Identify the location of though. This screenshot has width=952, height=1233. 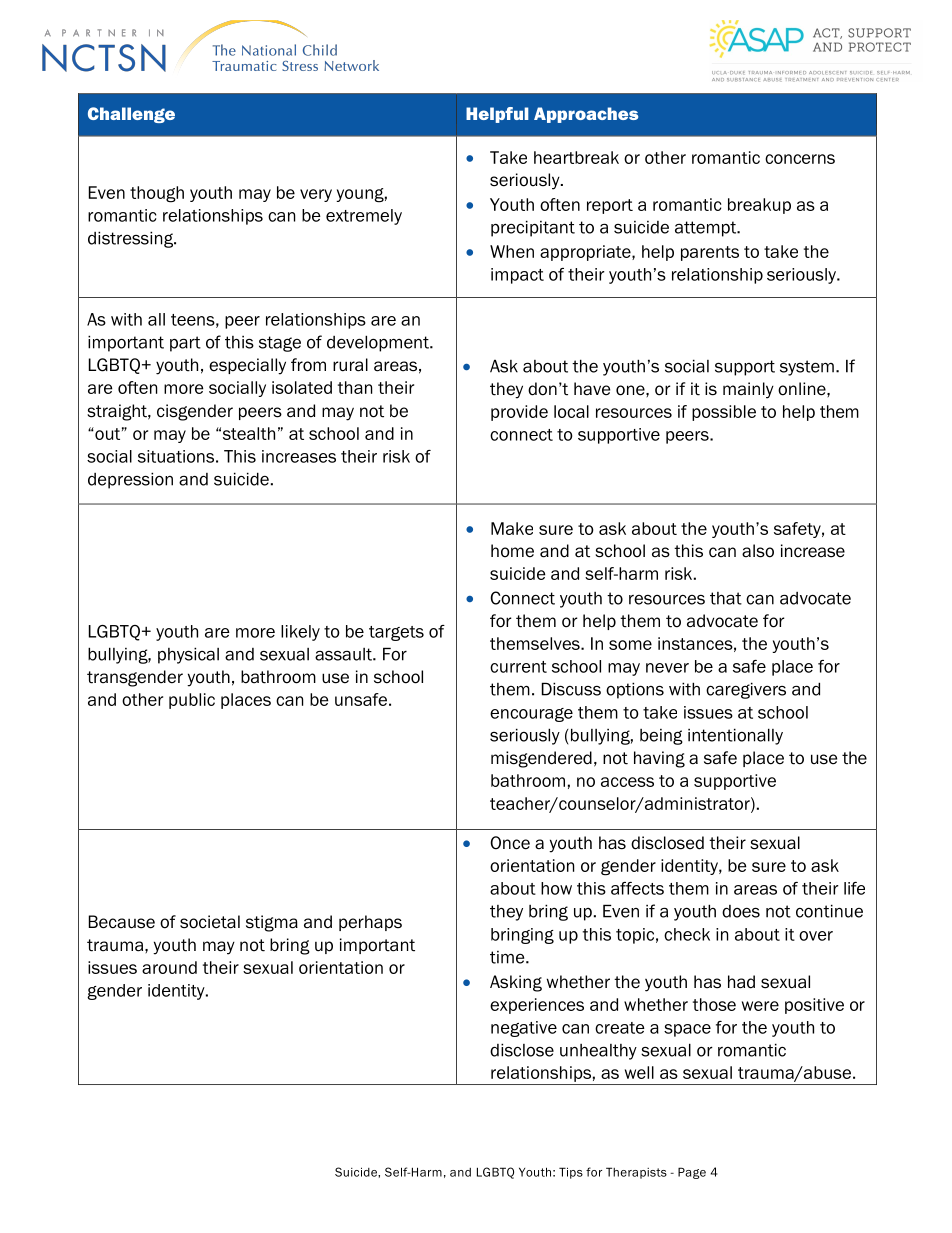
(157, 194).
